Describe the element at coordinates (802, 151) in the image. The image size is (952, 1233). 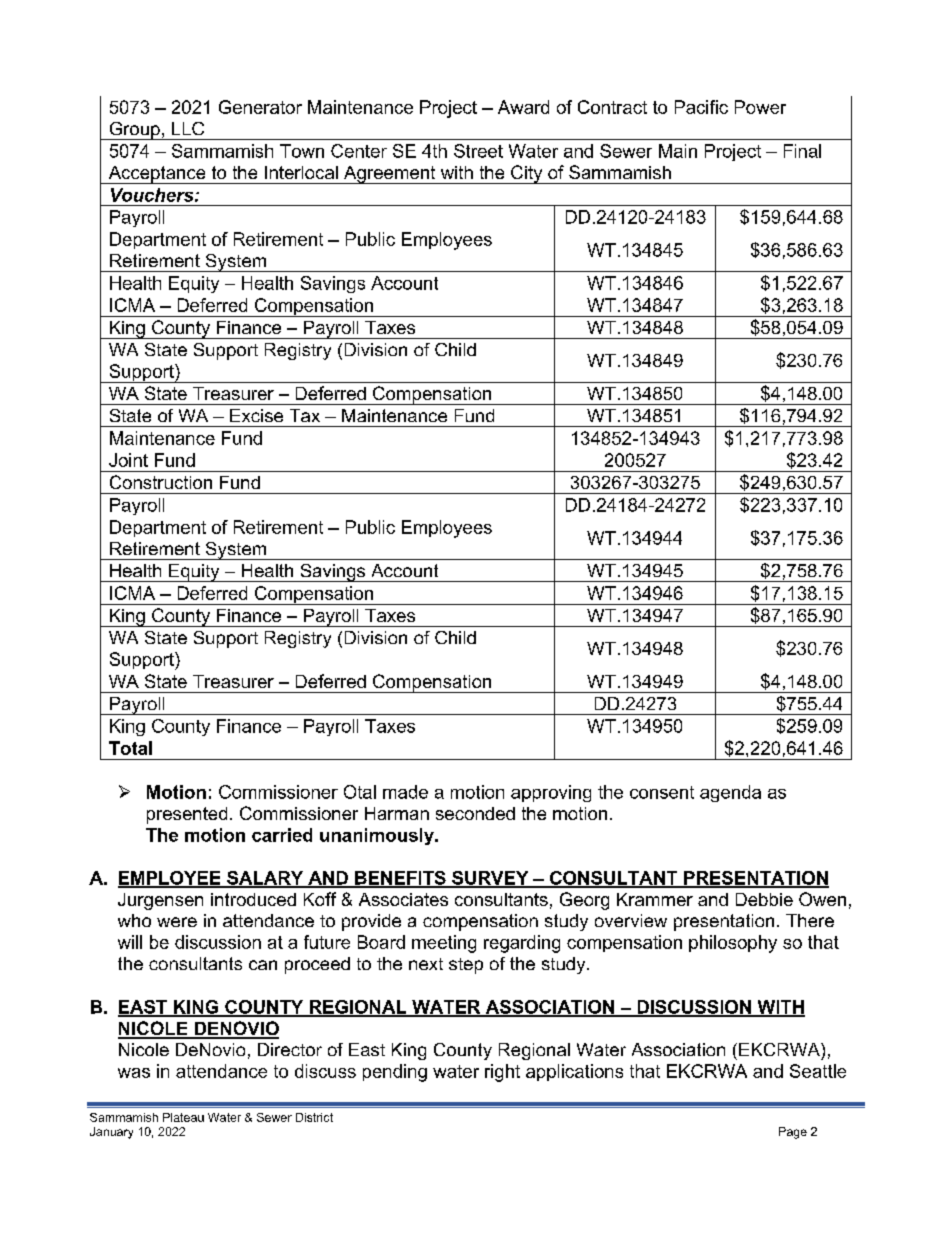
I see `Final` at that location.
